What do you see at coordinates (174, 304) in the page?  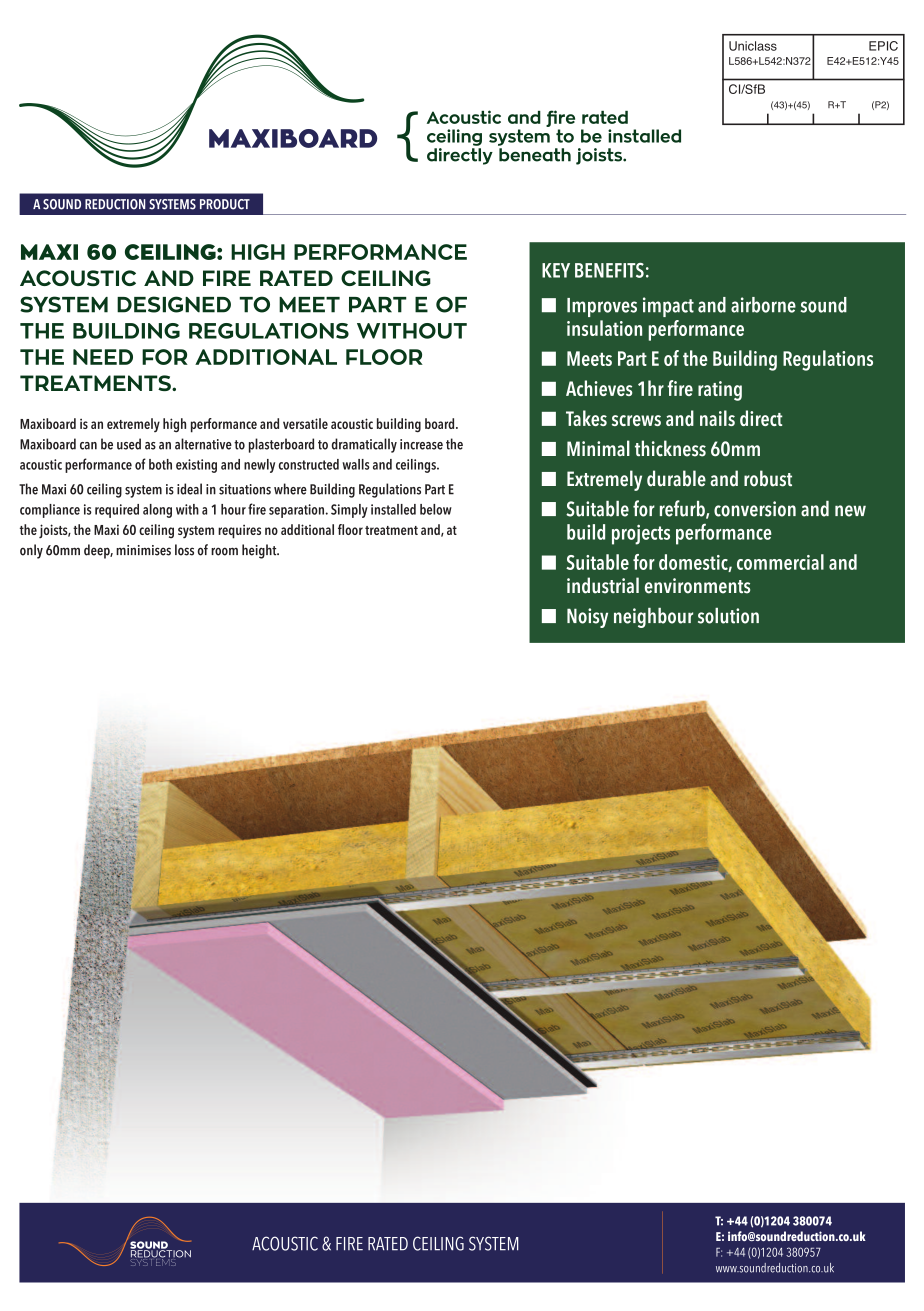 I see `DESIGNED` at bounding box center [174, 304].
